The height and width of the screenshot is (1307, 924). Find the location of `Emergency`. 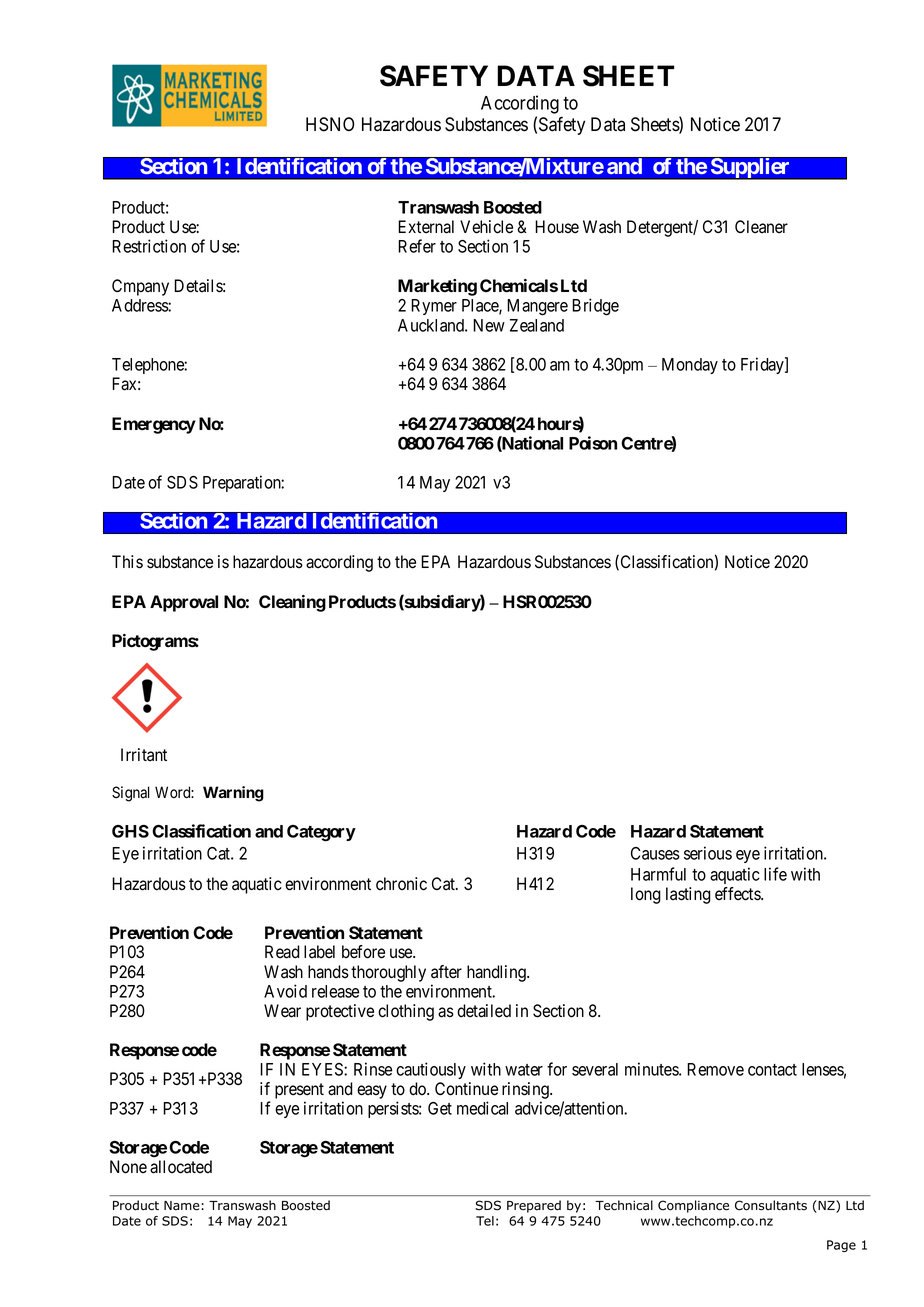

Emergency is located at coordinates (154, 425).
